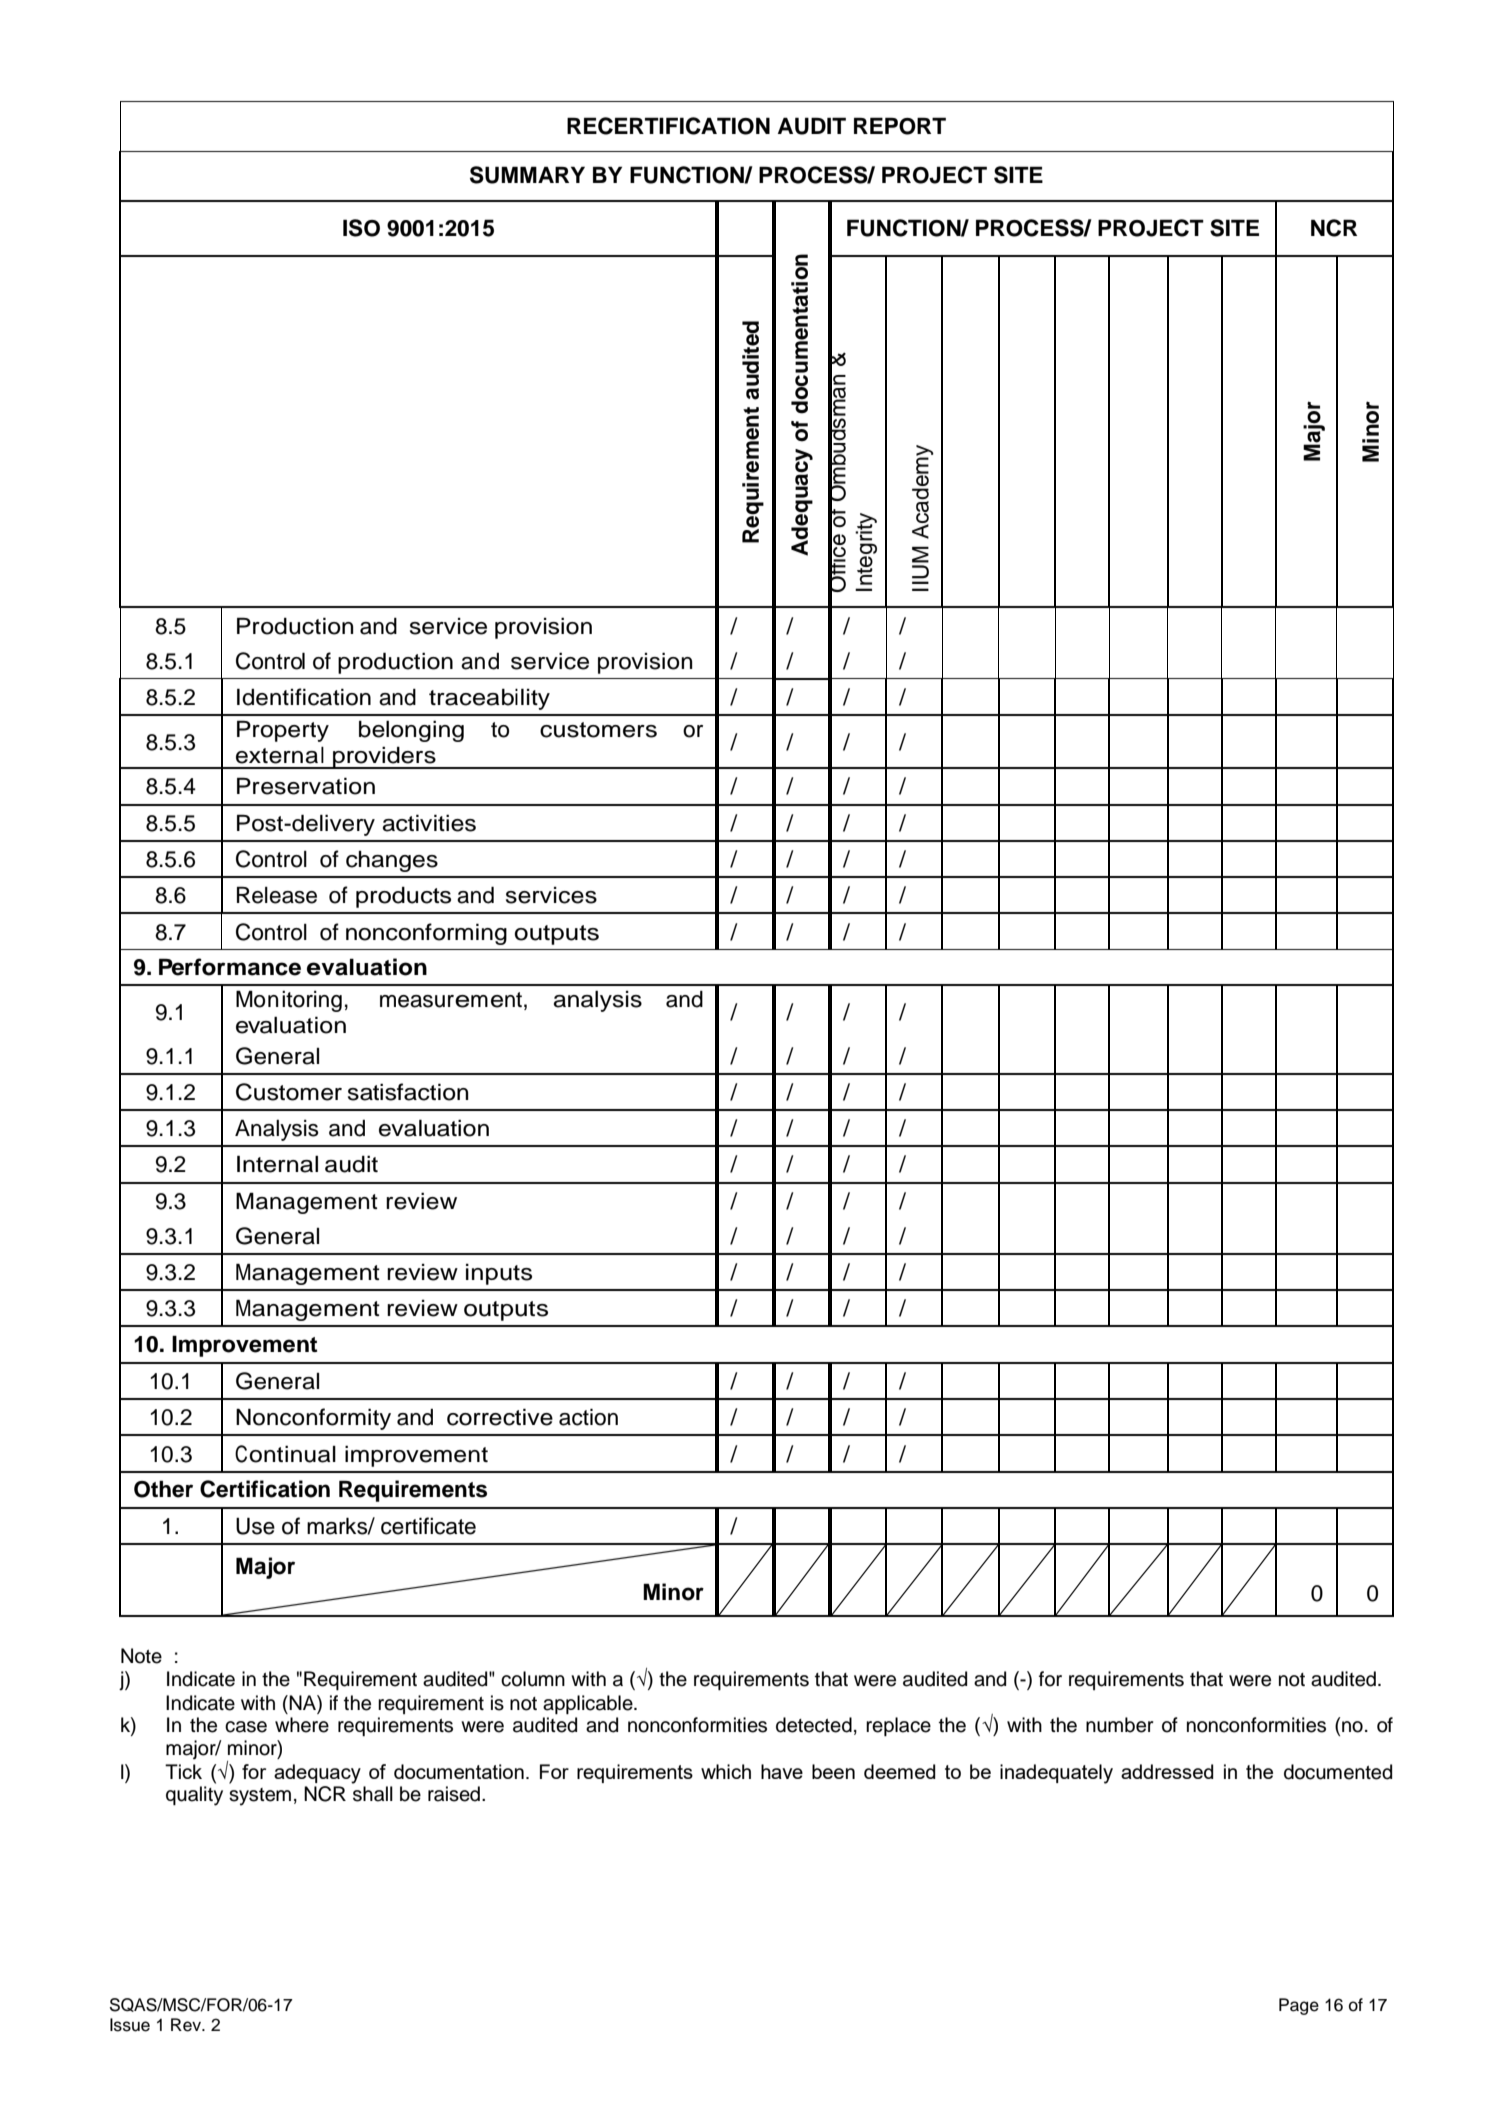 The height and width of the screenshot is (2107, 1490). I want to click on Monitoring, so click(289, 1001).
